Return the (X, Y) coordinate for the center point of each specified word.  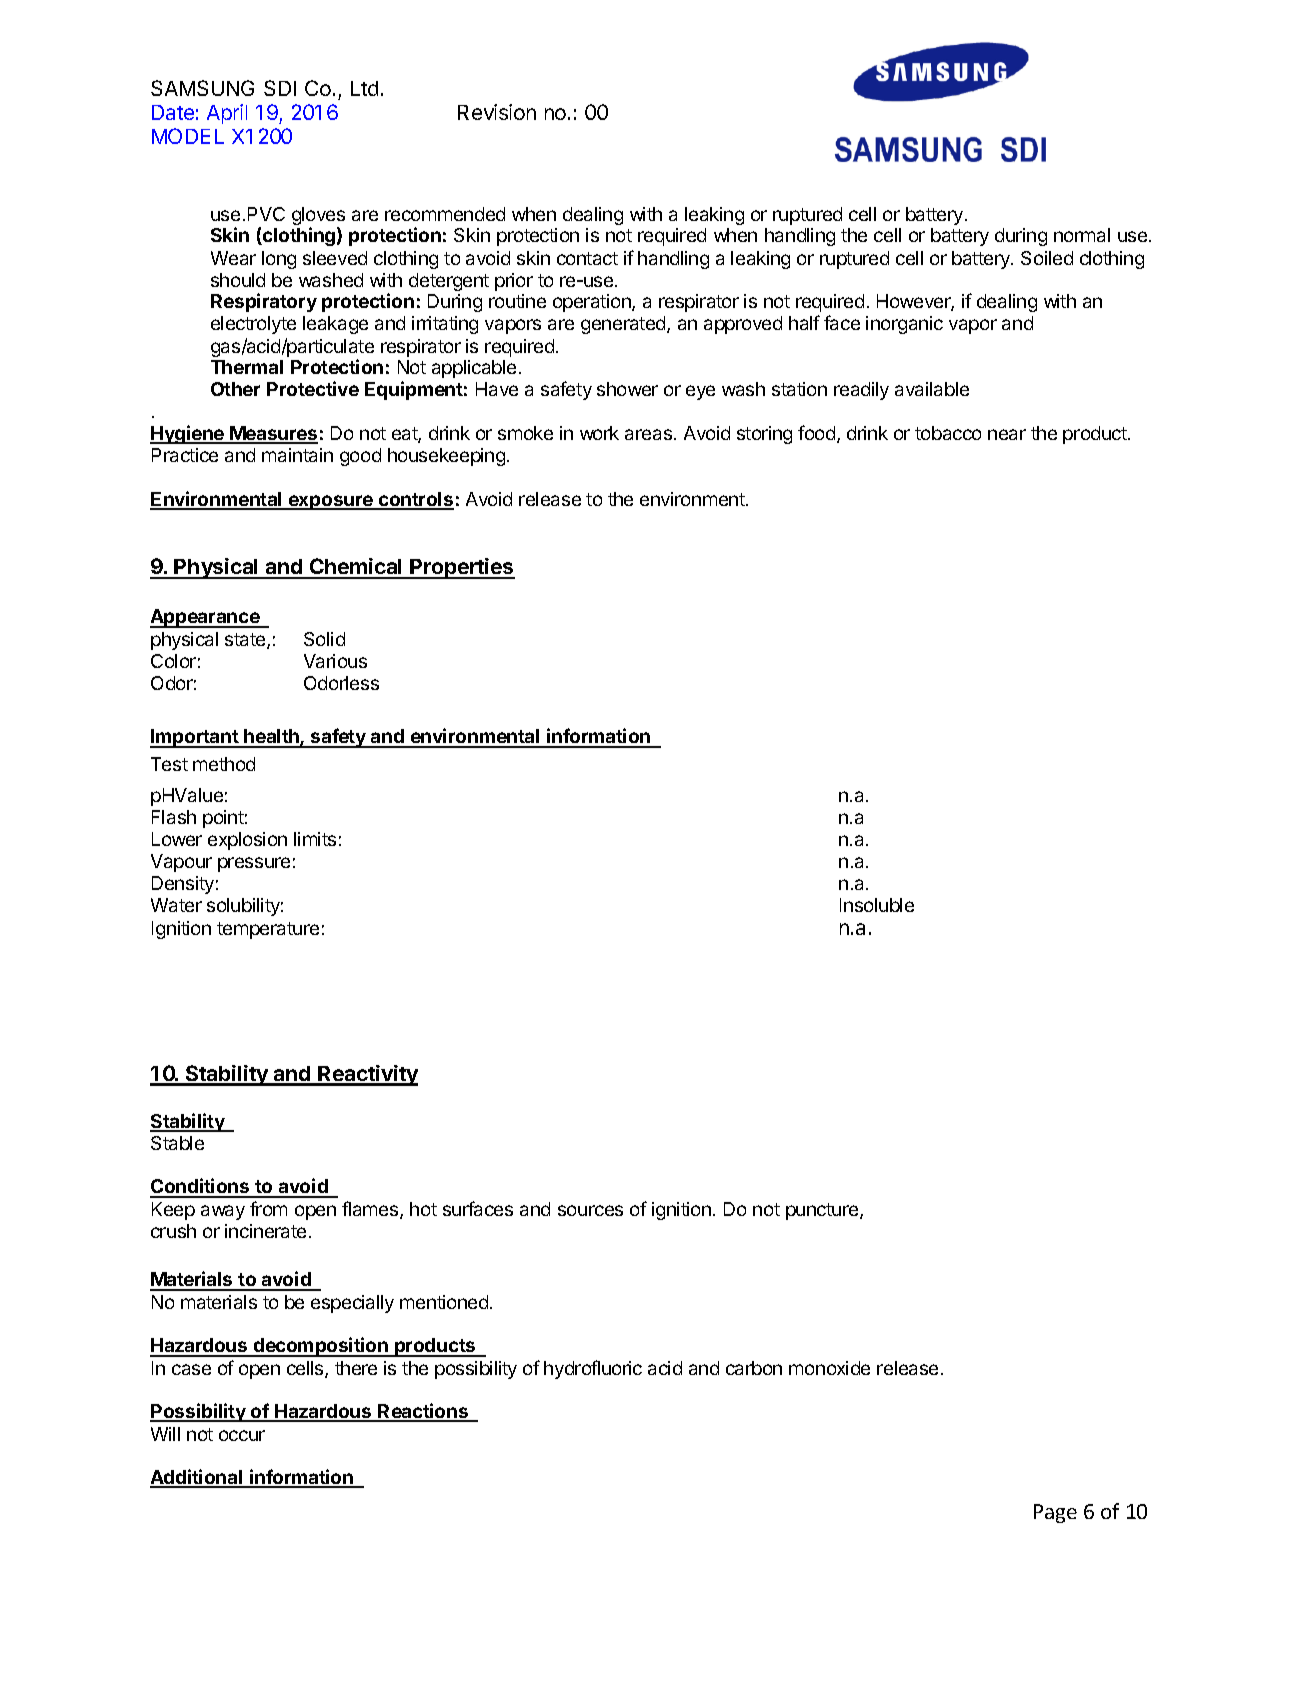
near (1007, 434)
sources (590, 1210)
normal (1082, 235)
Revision (497, 112)
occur (242, 1435)
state (246, 641)
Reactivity (367, 1075)
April (227, 114)
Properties (462, 568)
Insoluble (877, 905)
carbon (754, 1368)
